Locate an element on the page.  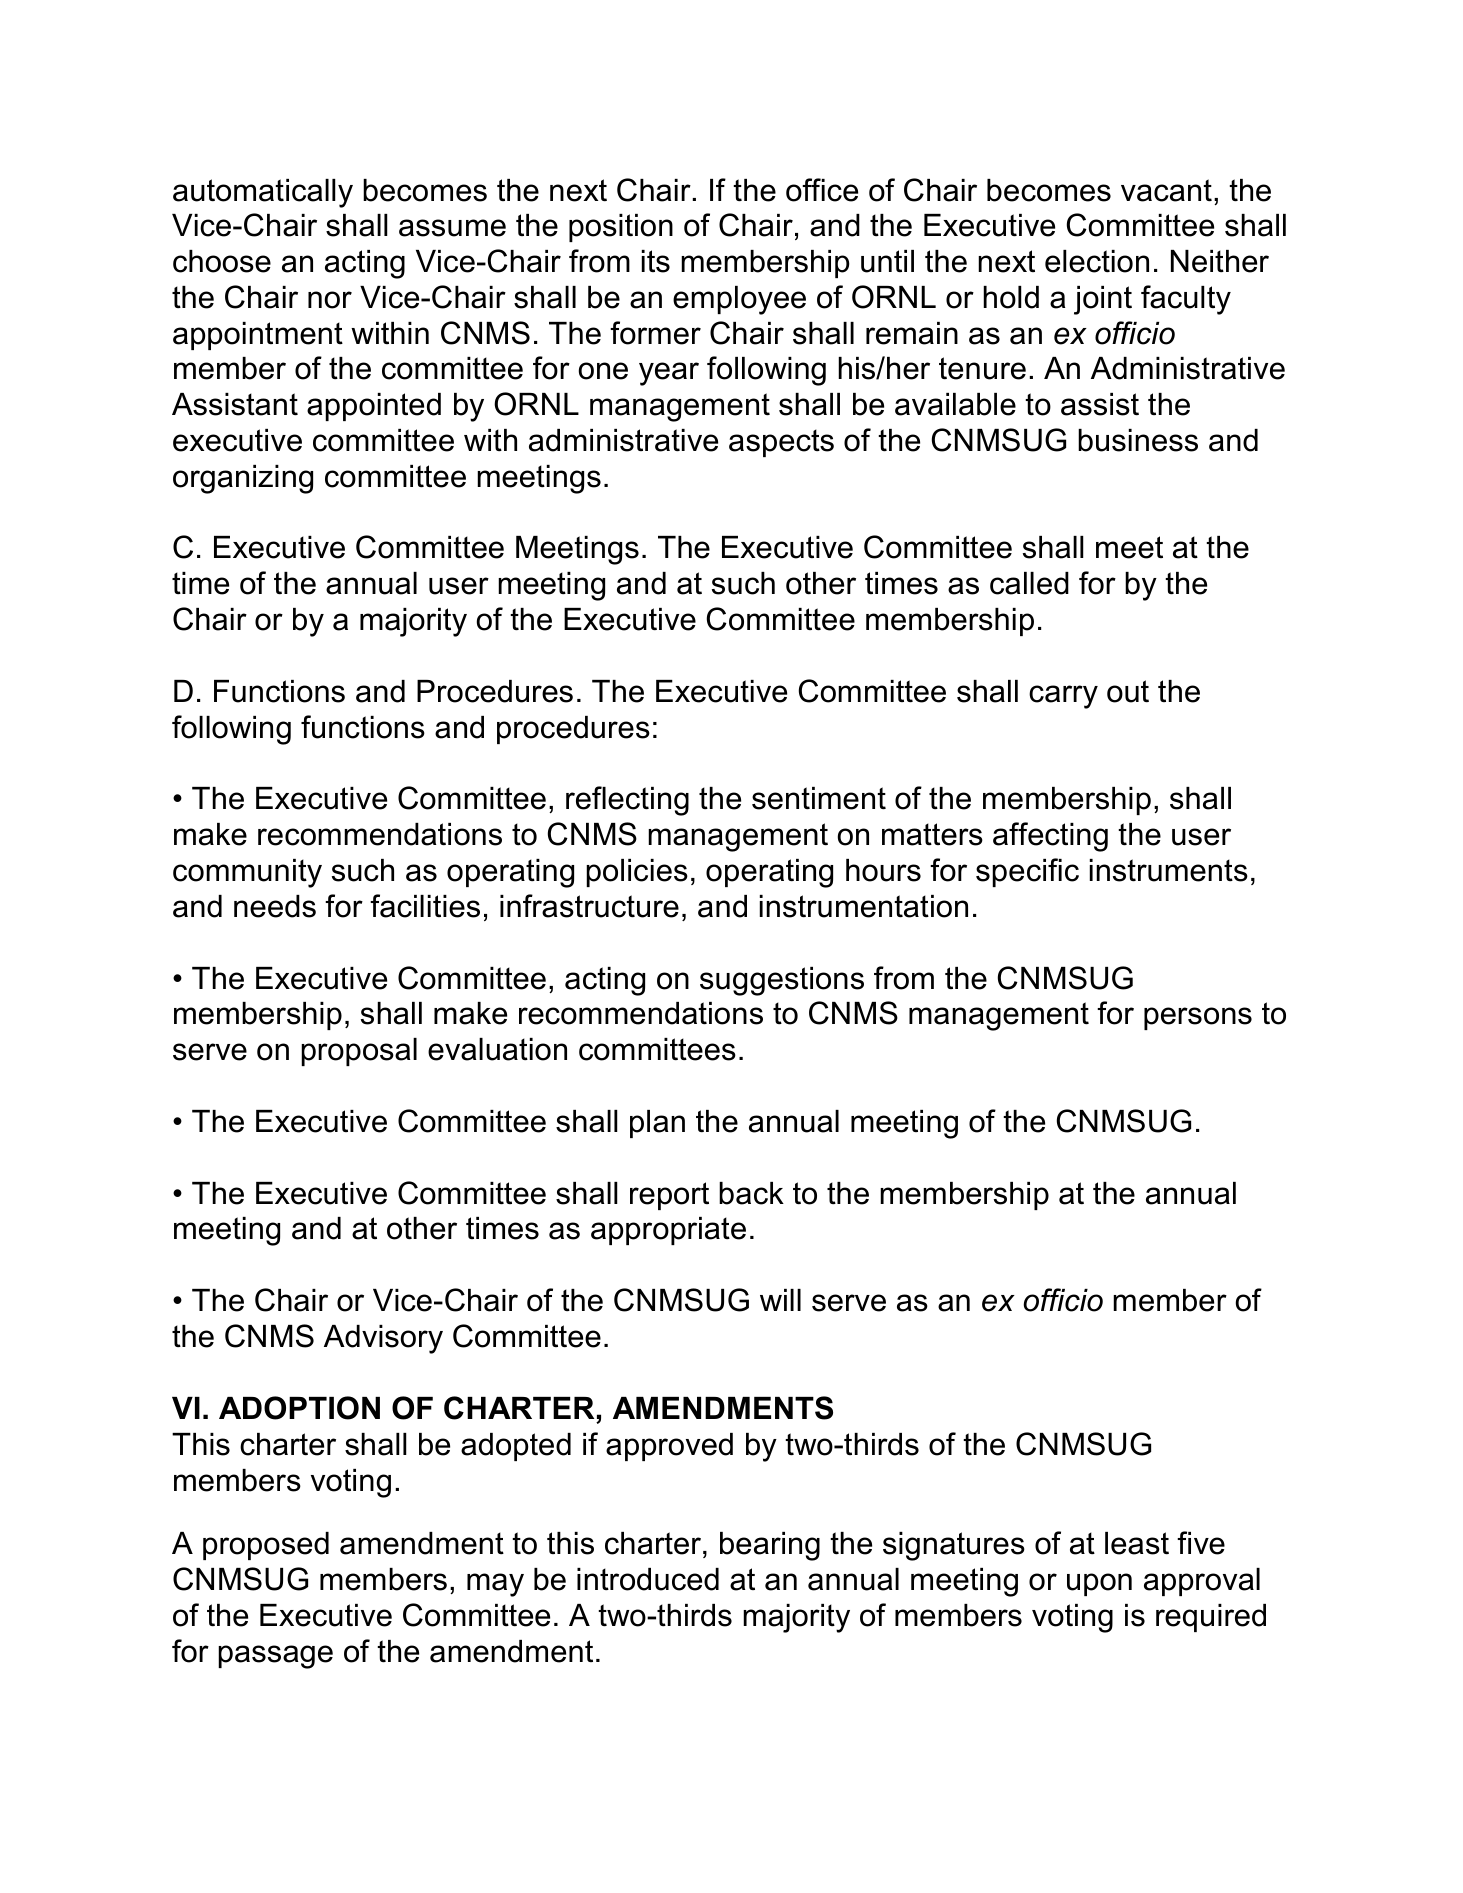
community is located at coordinates (247, 873).
